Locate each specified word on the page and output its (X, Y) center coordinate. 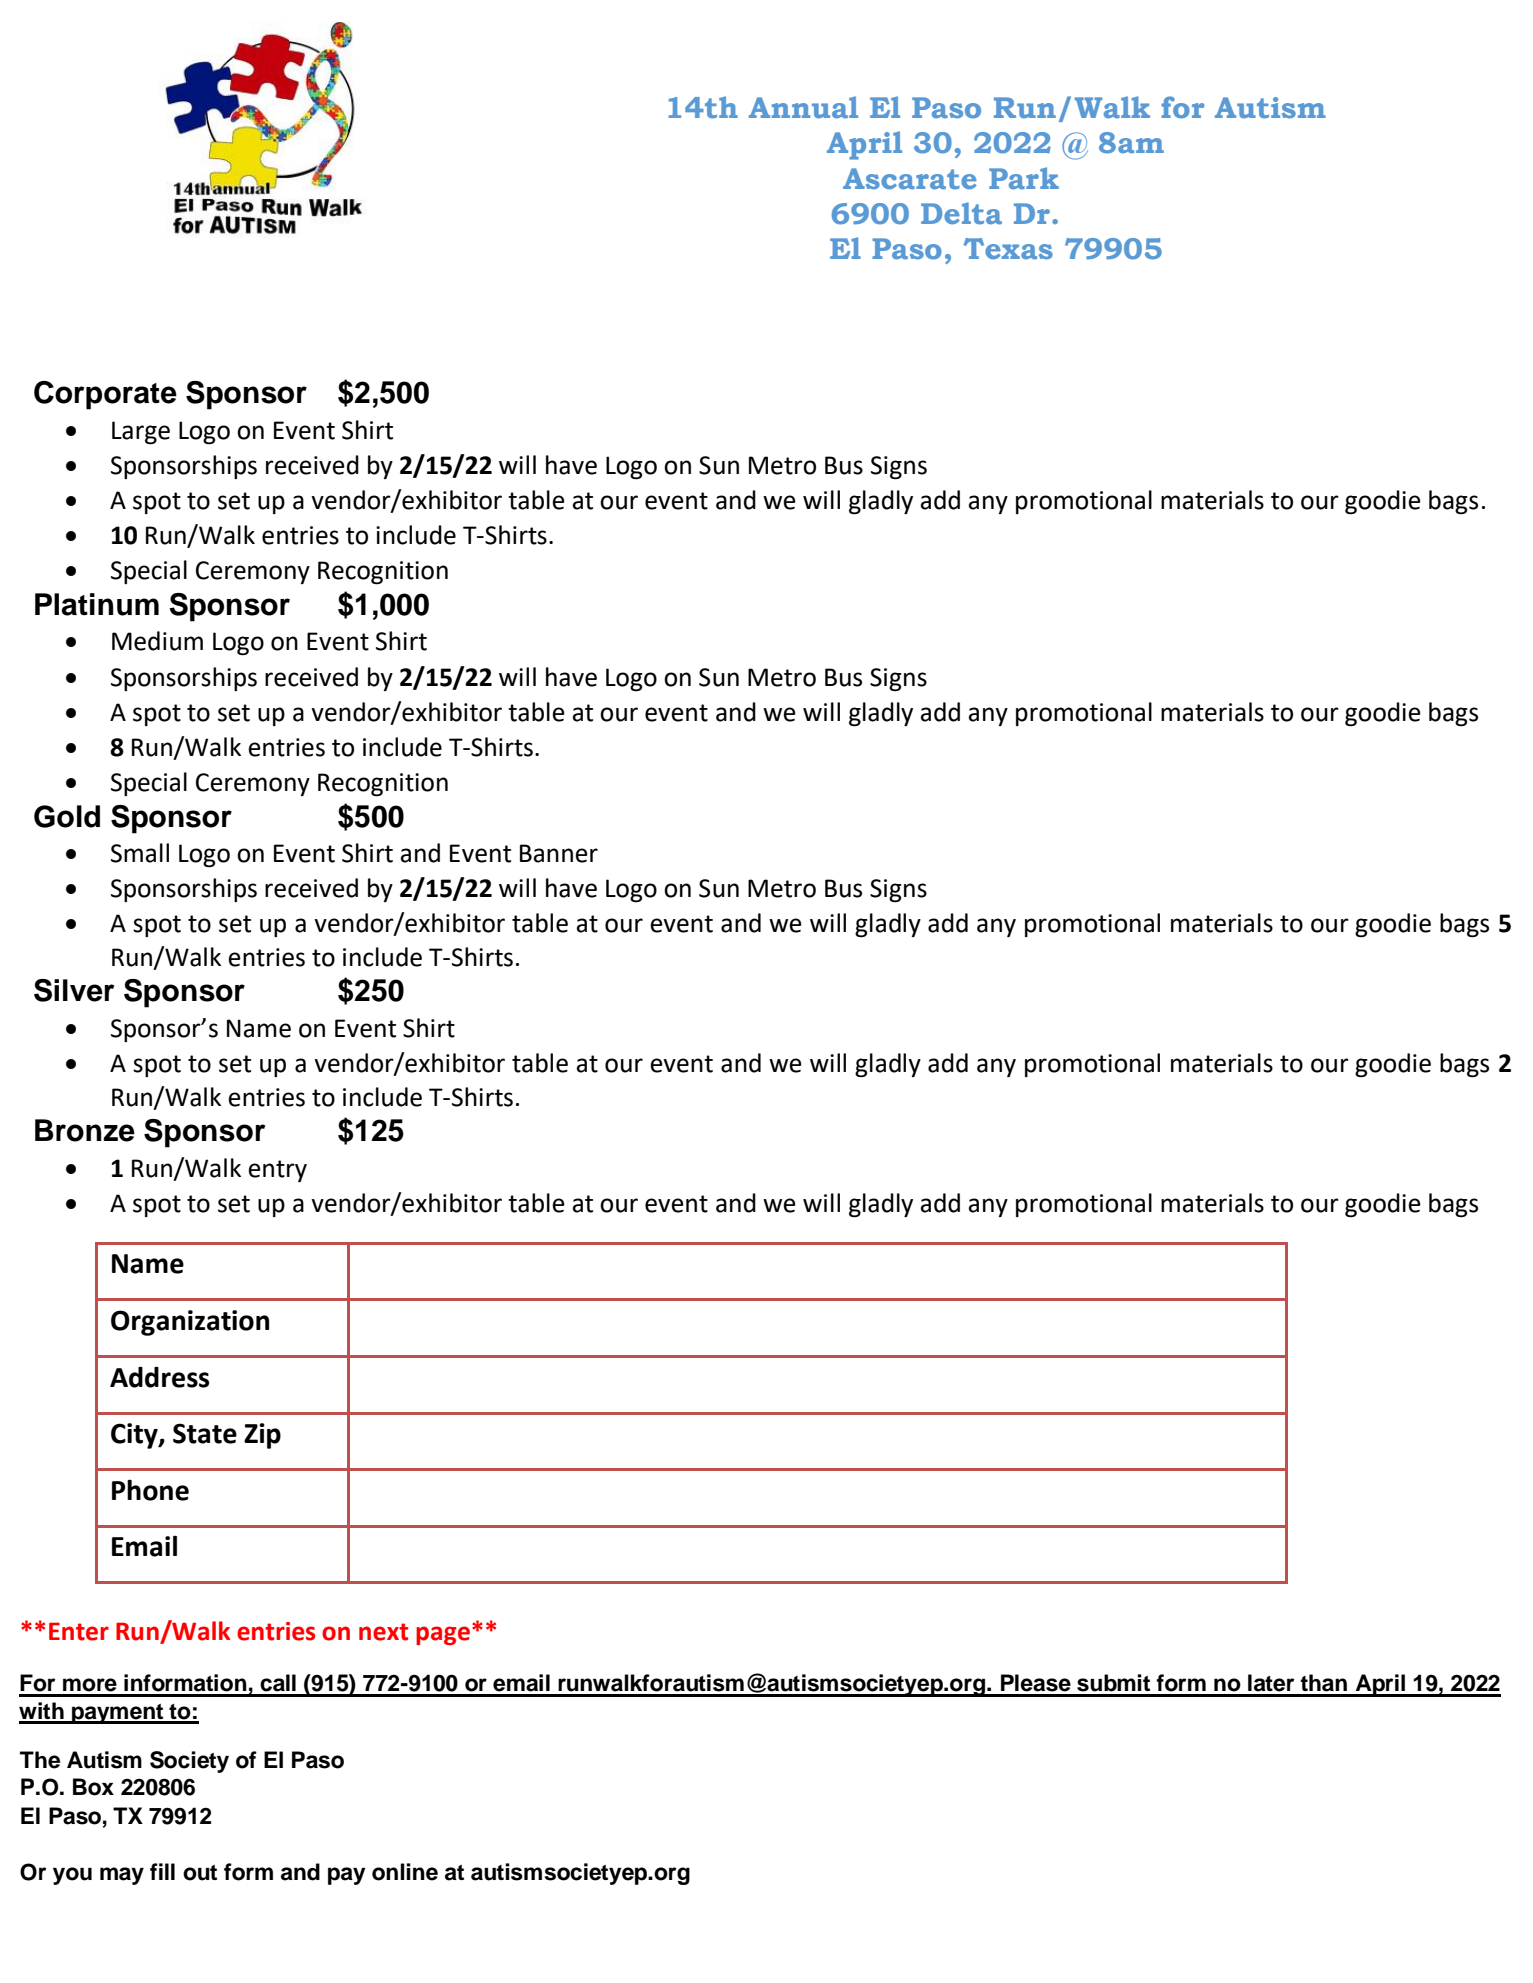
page (443, 1635)
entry (277, 1171)
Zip (262, 1436)
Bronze (85, 1130)
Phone (150, 1490)
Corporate (105, 395)
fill (162, 1871)
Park (1024, 178)
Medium (157, 641)
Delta (961, 213)
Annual (803, 107)
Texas (1008, 249)
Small (140, 853)
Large (141, 433)
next (383, 1632)
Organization (190, 1323)
